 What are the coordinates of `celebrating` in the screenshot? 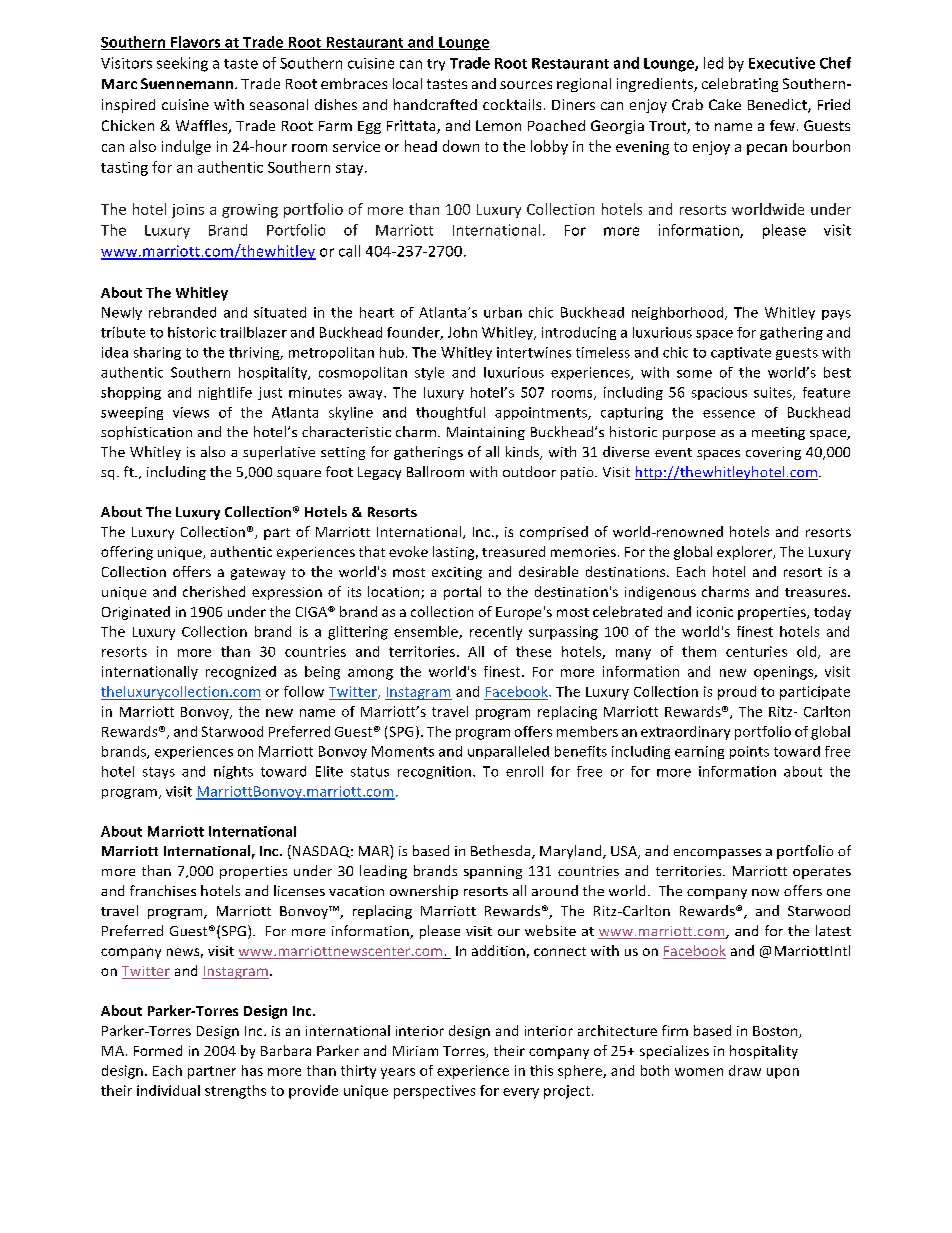 It's located at (740, 85).
